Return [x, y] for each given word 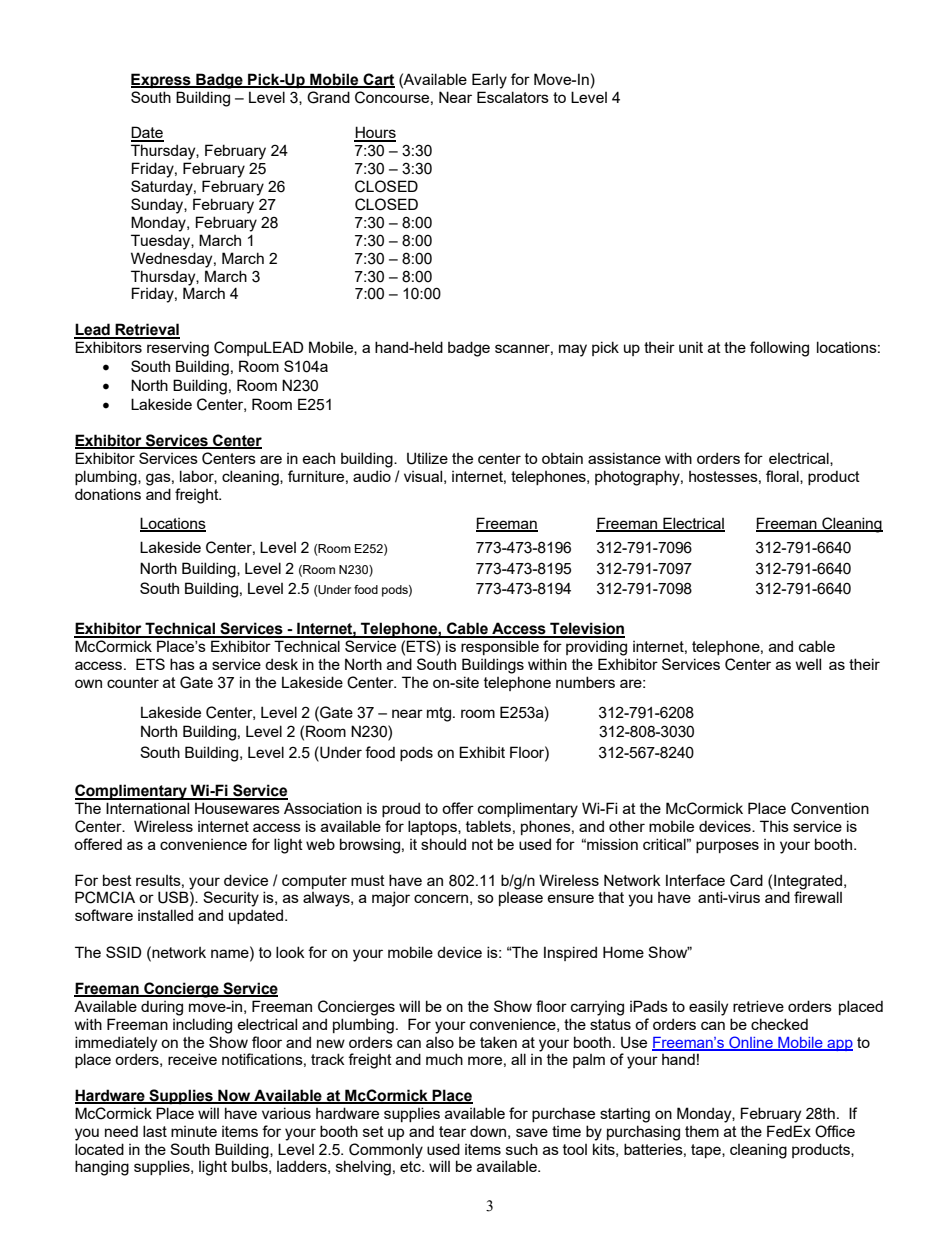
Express [162, 81]
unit [691, 347]
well [808, 664]
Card [746, 880]
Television [586, 629]
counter [133, 682]
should [443, 844]
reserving [178, 349]
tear [452, 1131]
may [573, 350]
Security [231, 899]
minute [194, 1131]
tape [707, 1151]
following [779, 349]
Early [489, 81]
